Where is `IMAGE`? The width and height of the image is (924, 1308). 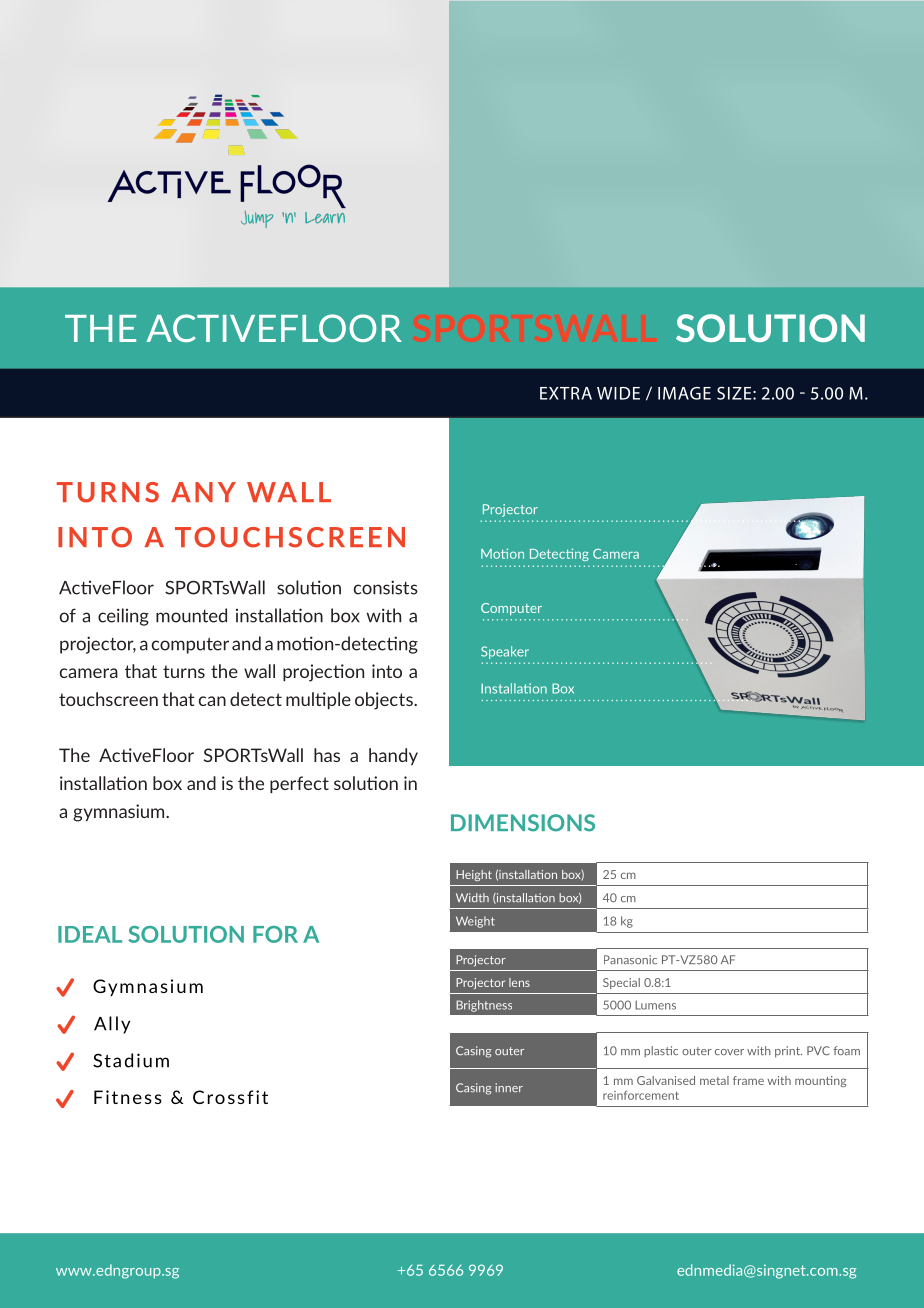
IMAGE is located at coordinates (684, 393).
